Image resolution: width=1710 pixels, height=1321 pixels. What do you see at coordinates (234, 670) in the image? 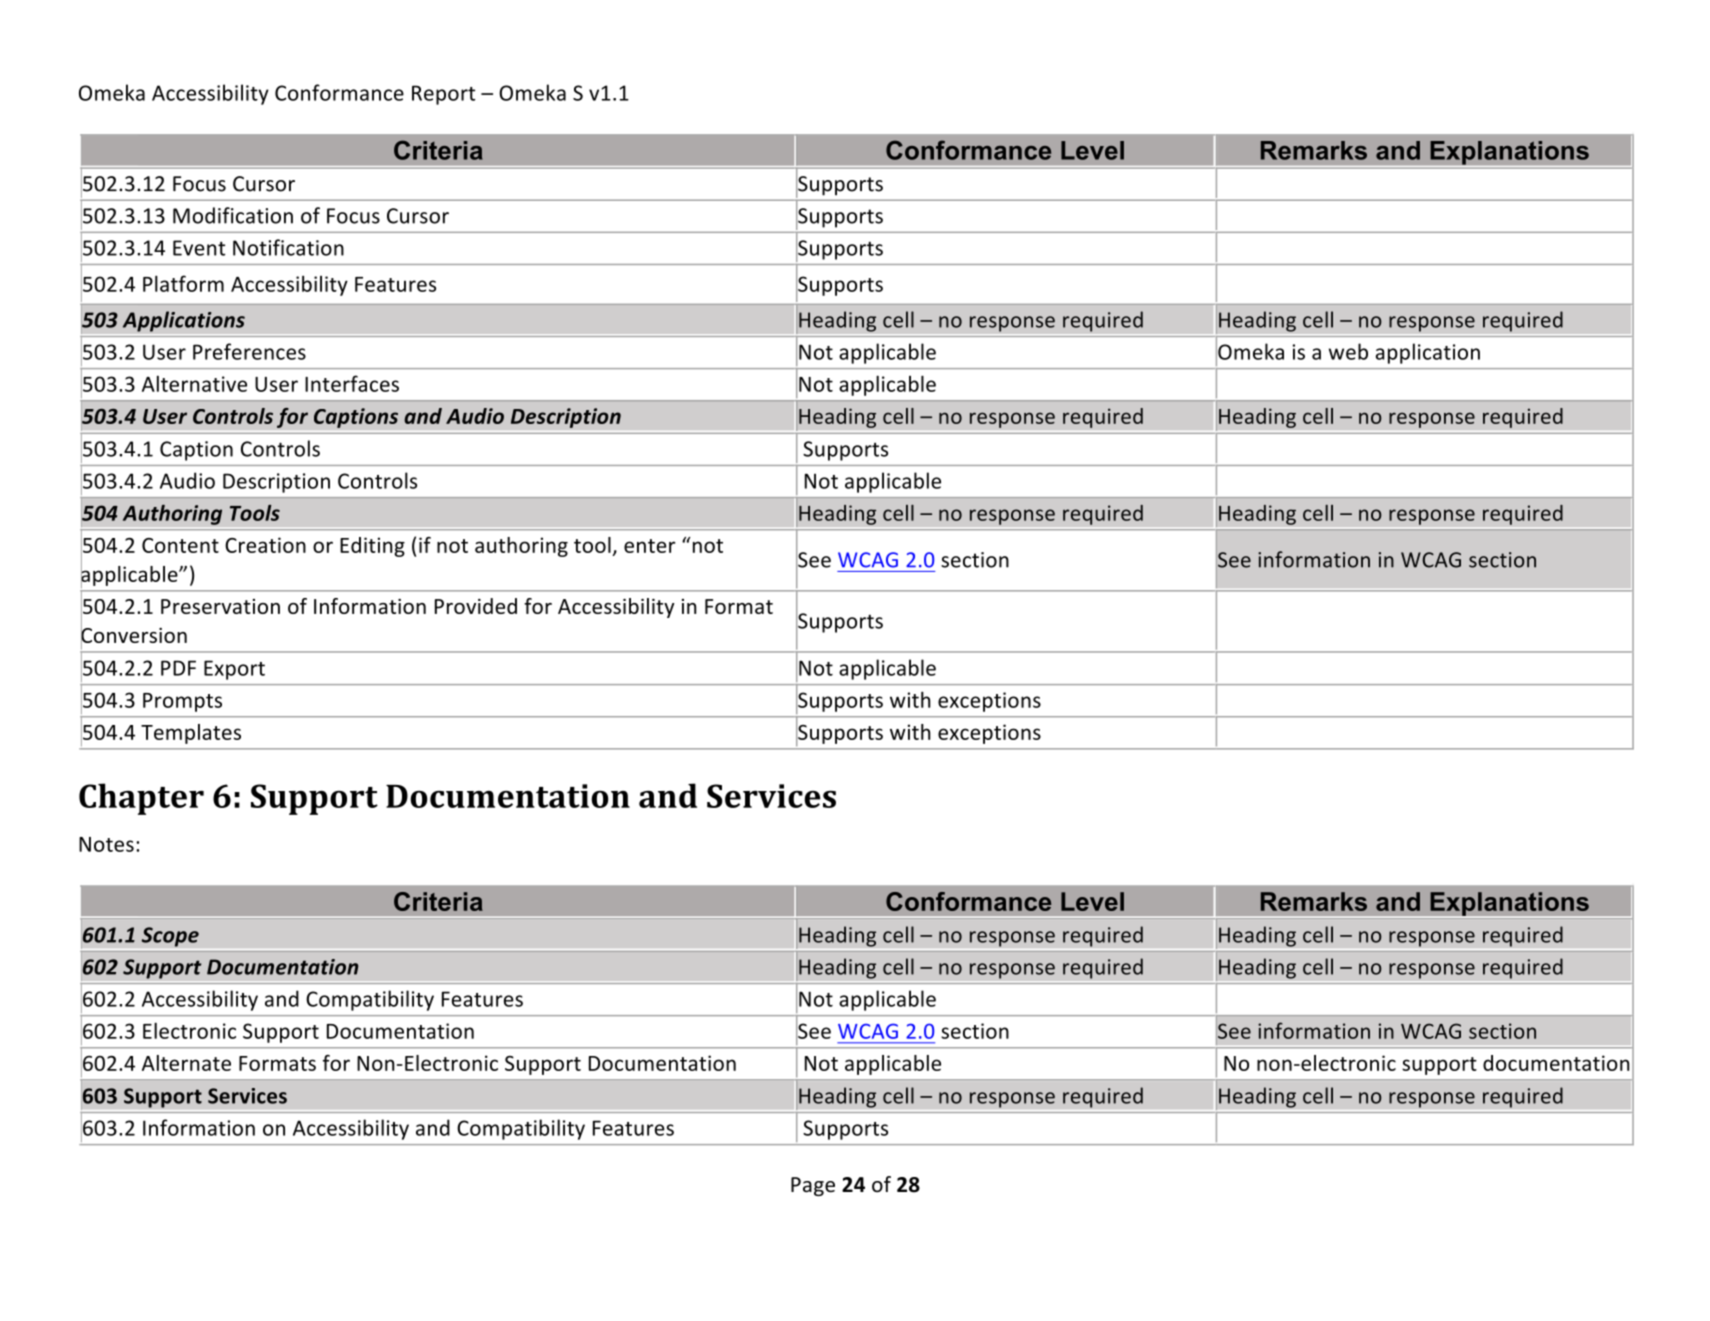
I see `Export` at bounding box center [234, 670].
